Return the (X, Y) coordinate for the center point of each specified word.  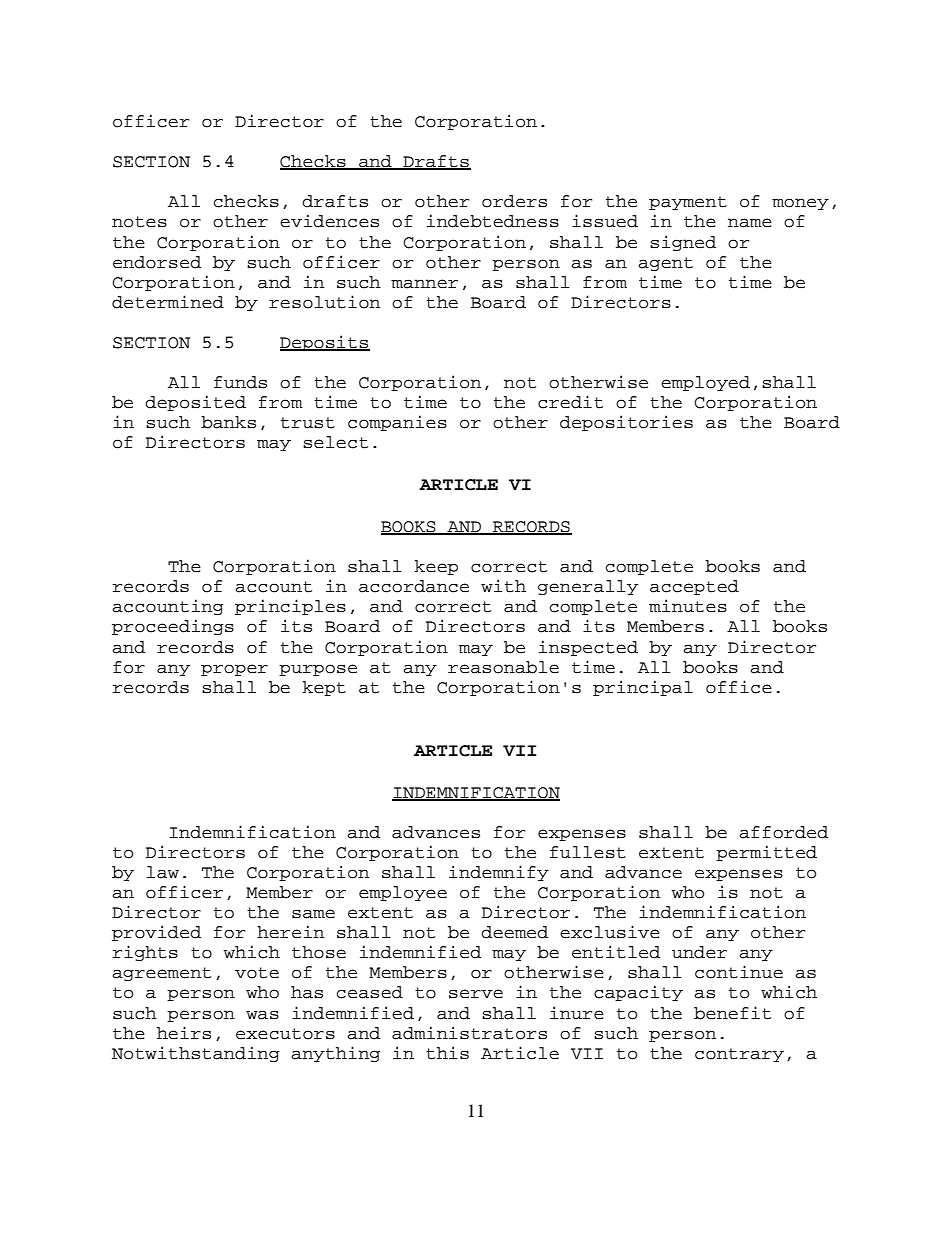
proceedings (173, 627)
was (262, 1015)
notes (139, 222)
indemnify (499, 873)
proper (234, 670)
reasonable (503, 667)
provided (156, 933)
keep (436, 567)
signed (683, 243)
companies (397, 423)
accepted (694, 587)
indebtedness (493, 221)
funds (240, 382)
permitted (766, 853)
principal (643, 688)
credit (570, 402)
